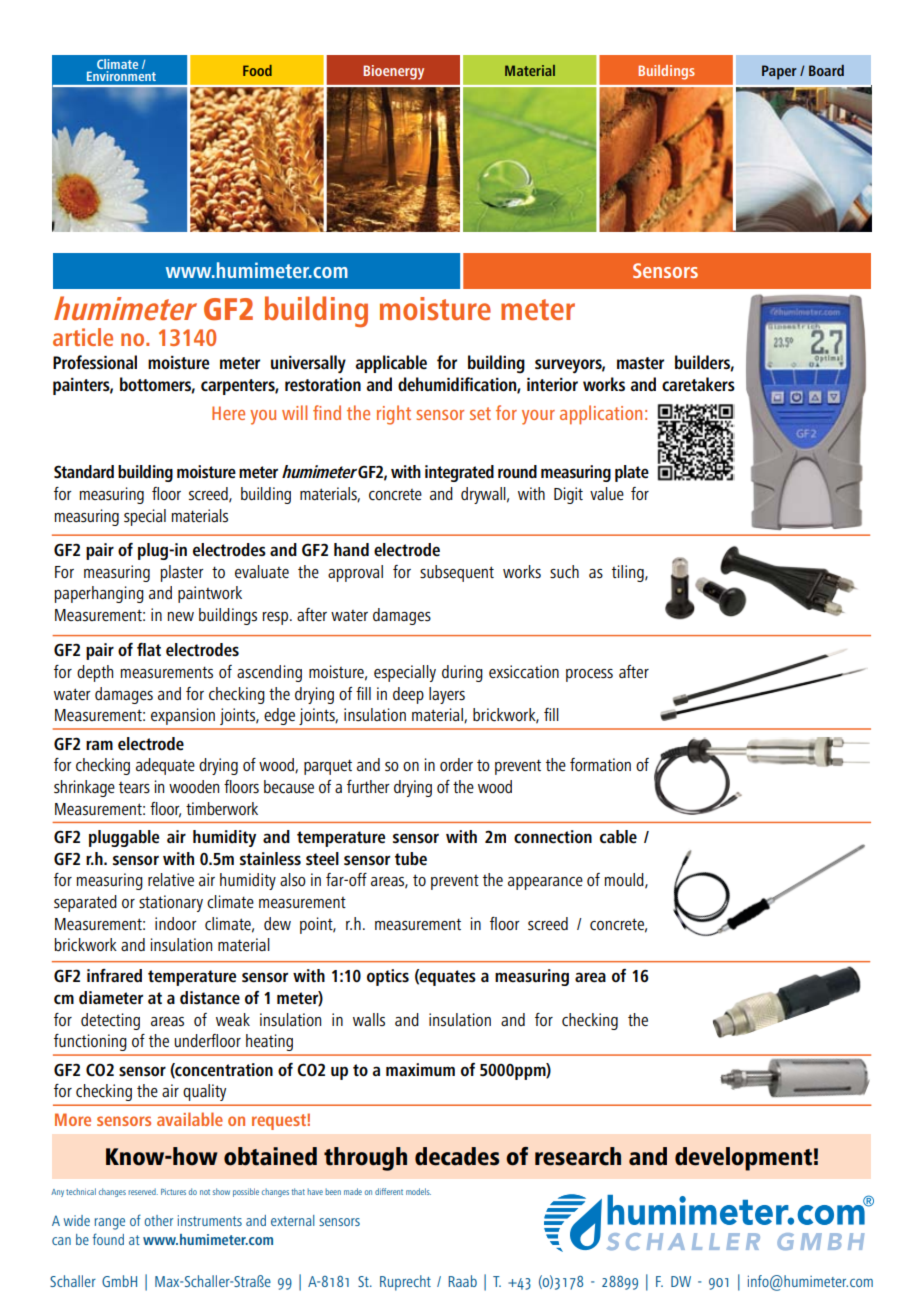 Image resolution: width=924 pixels, height=1308 pixels. I want to click on paintwork, so click(210, 594).
